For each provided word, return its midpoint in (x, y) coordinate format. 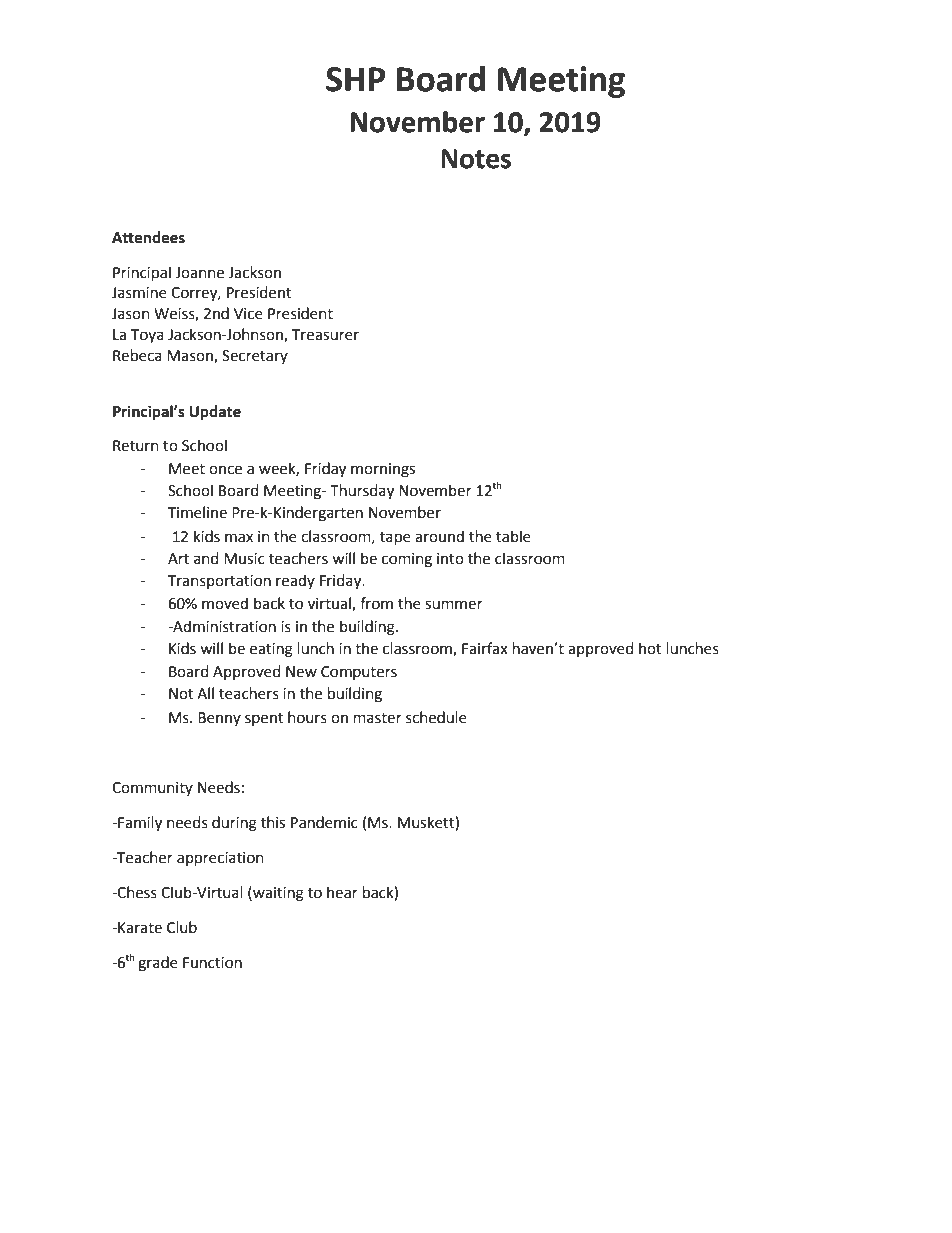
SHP (355, 79)
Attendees (148, 237)
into (450, 559)
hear (342, 892)
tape (395, 538)
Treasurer (325, 335)
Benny (219, 719)
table (513, 536)
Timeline (197, 512)
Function (212, 963)
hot (650, 648)
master (378, 718)
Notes (476, 159)
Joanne (199, 273)
